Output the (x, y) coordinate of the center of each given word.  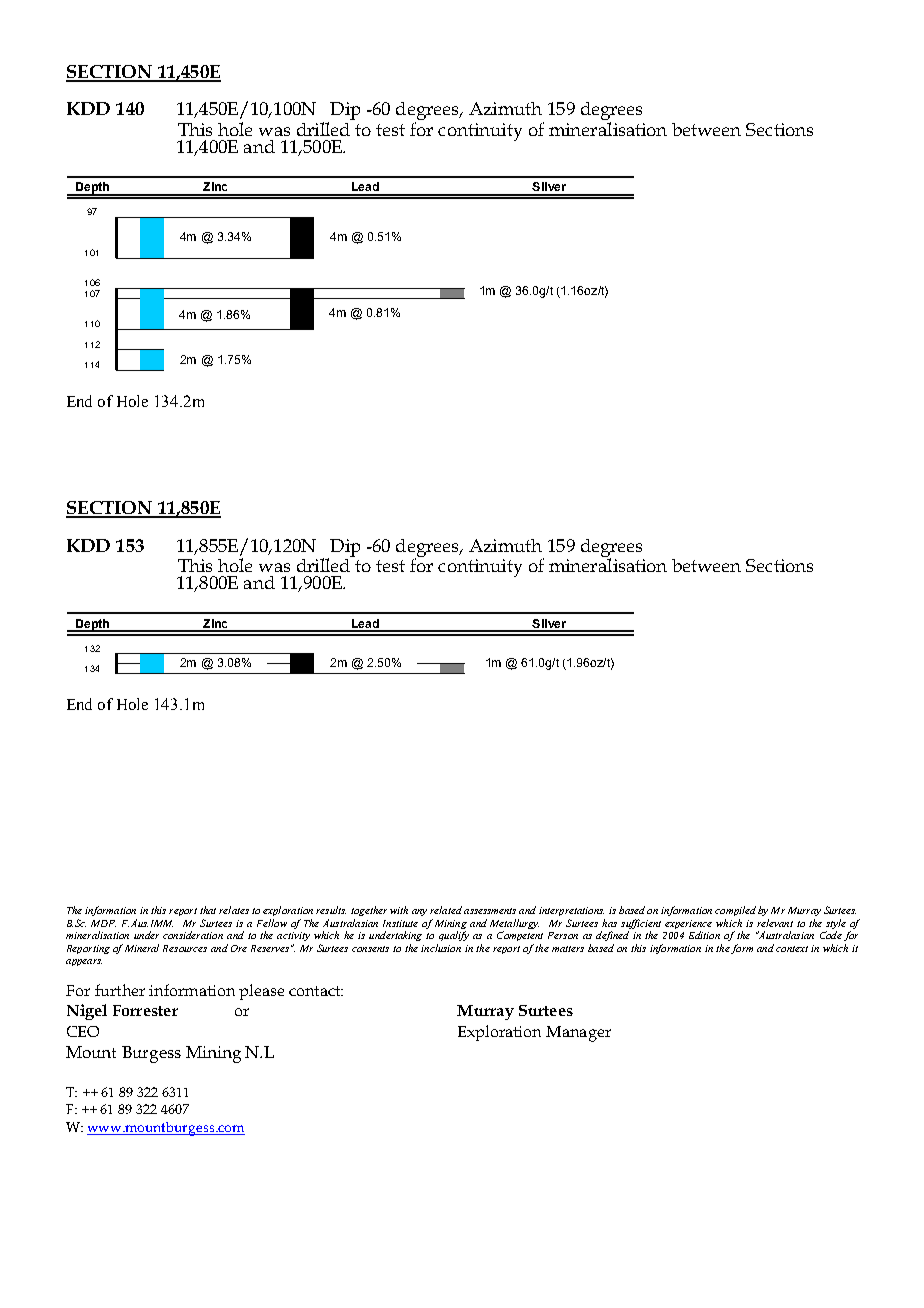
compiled (735, 911)
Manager (578, 1034)
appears (84, 962)
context (792, 949)
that (208, 910)
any (419, 912)
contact (316, 991)
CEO (83, 1031)
